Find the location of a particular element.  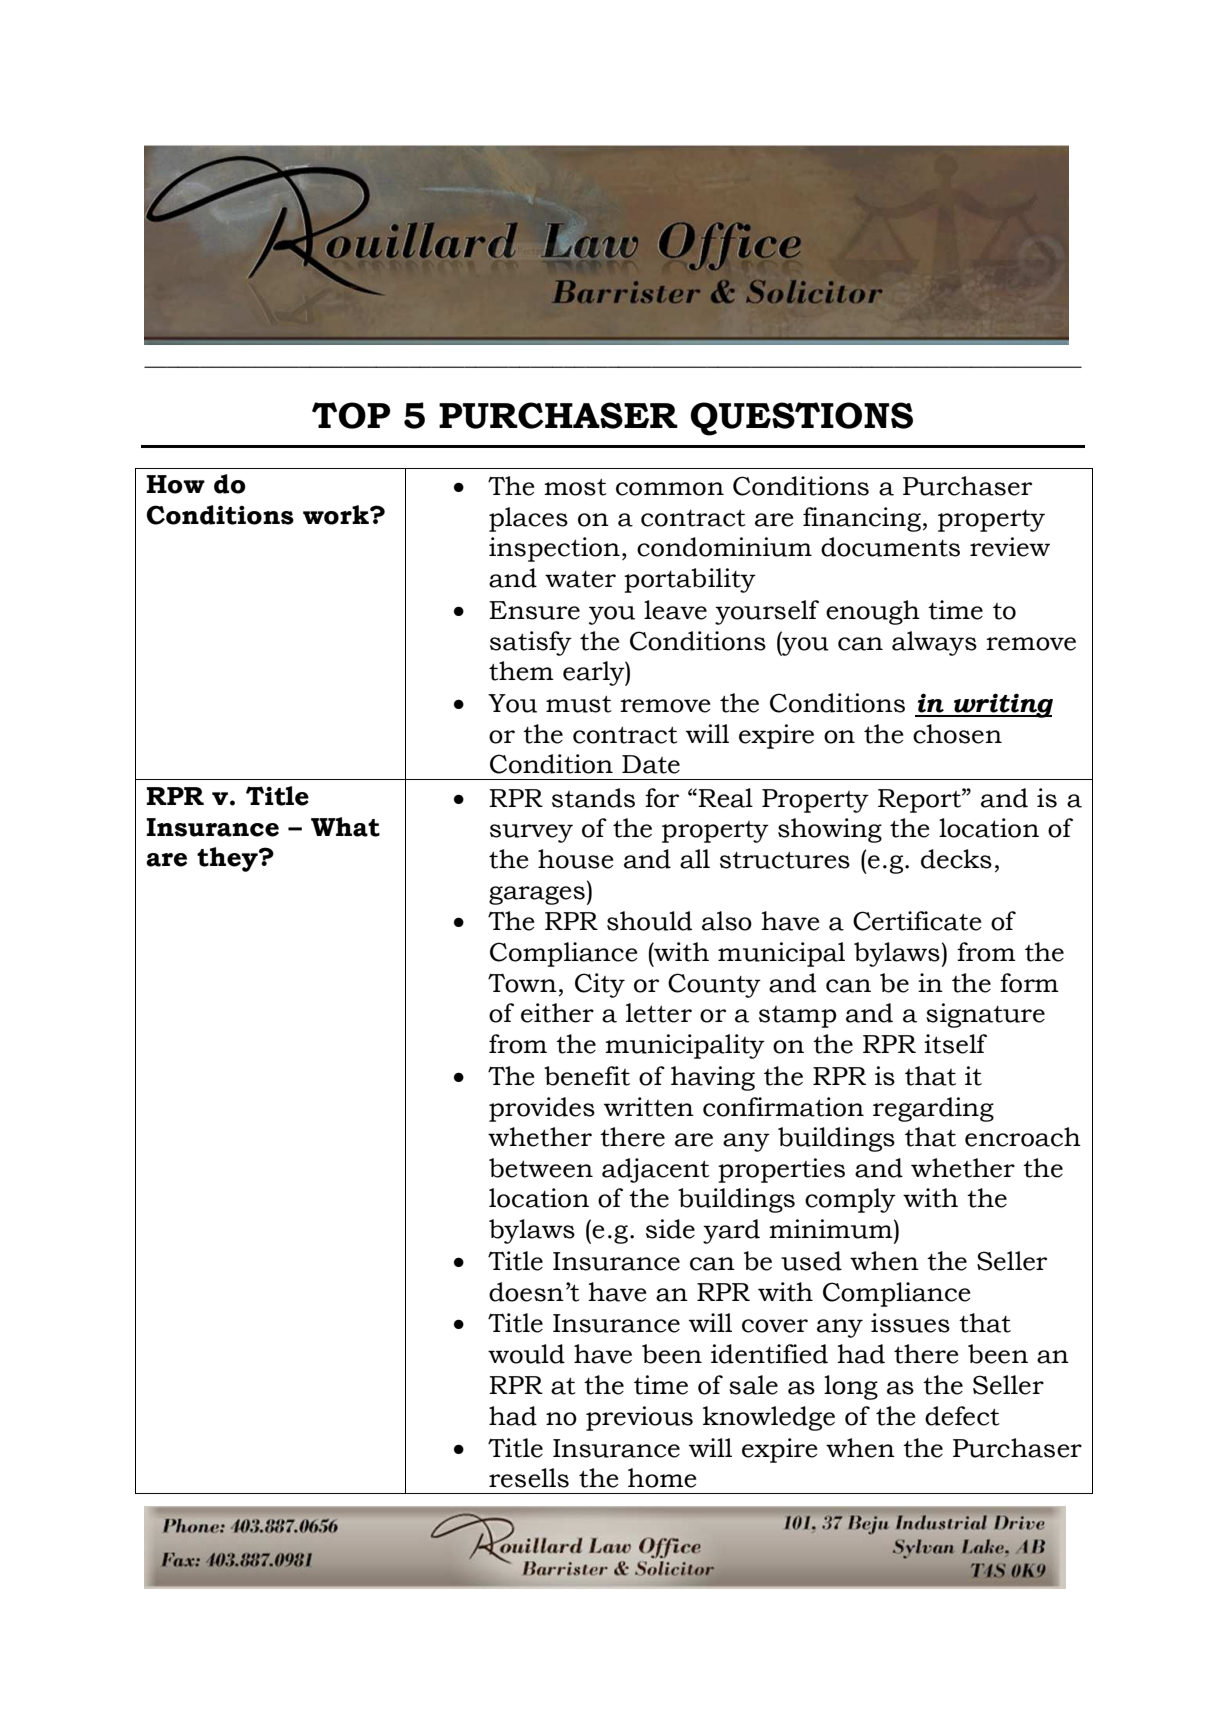

common is located at coordinates (670, 489).
